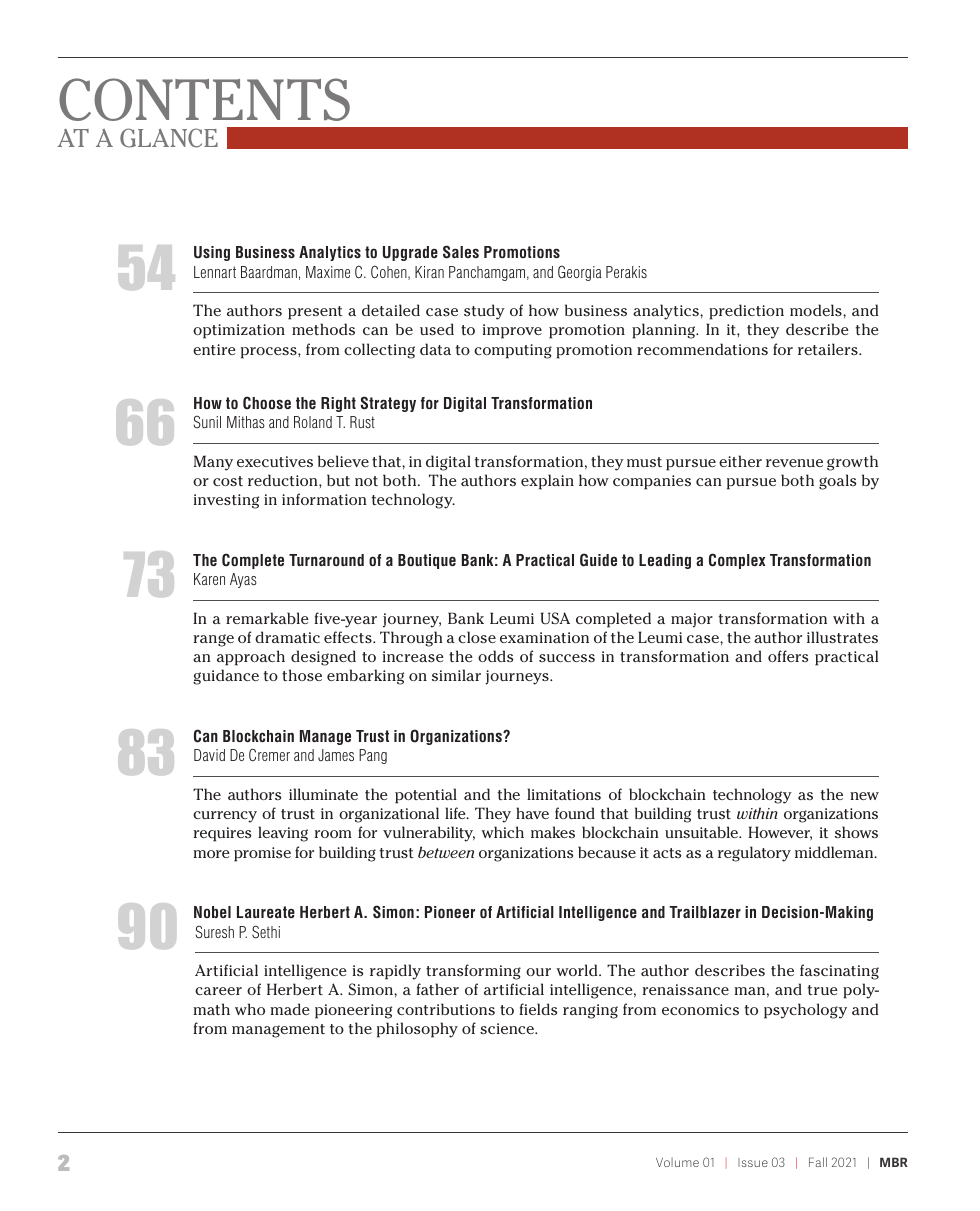  What do you see at coordinates (829, 349) in the screenshot?
I see `retailers` at bounding box center [829, 349].
